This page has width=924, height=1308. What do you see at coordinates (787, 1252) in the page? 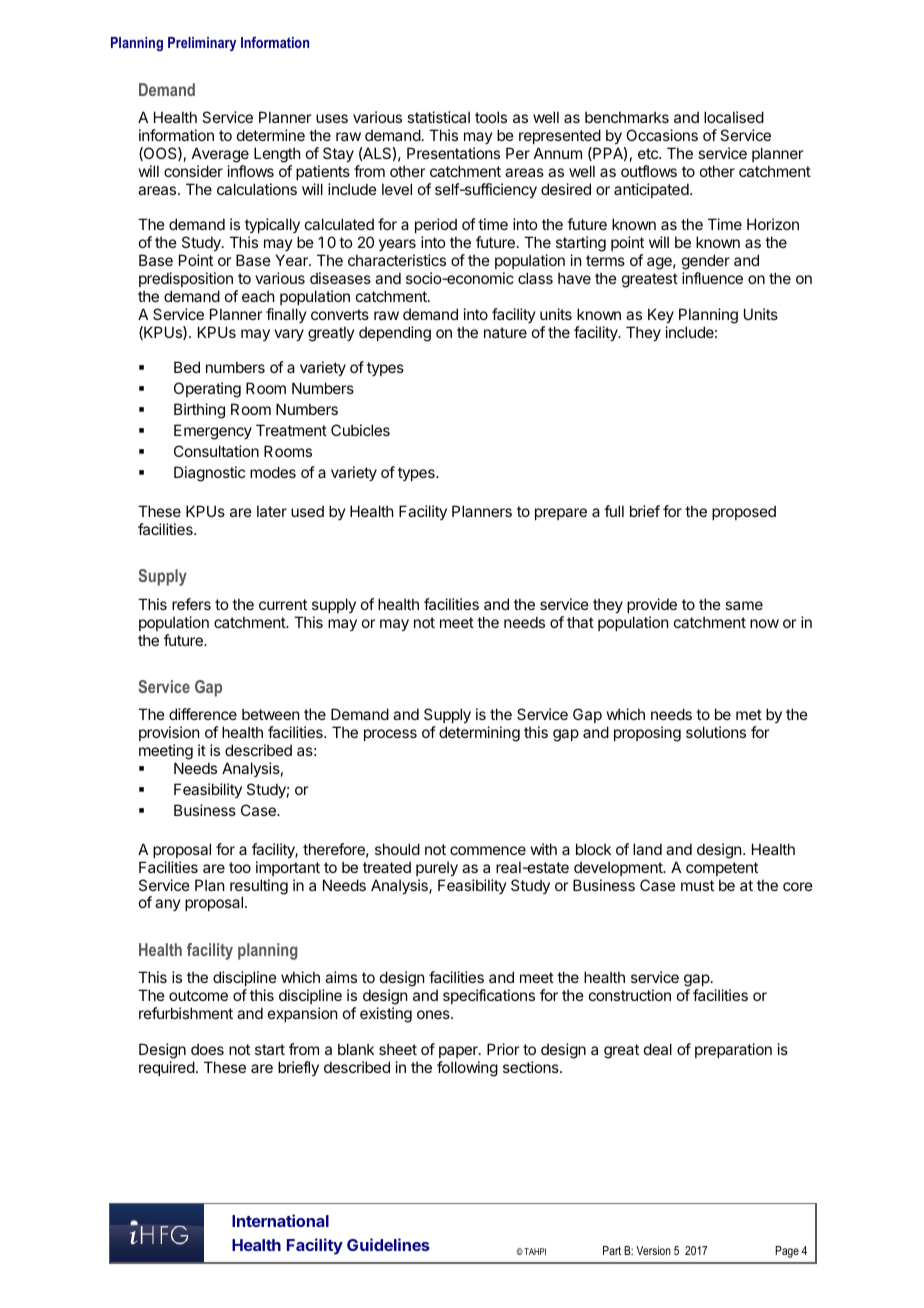
I see `Page` at bounding box center [787, 1252].
